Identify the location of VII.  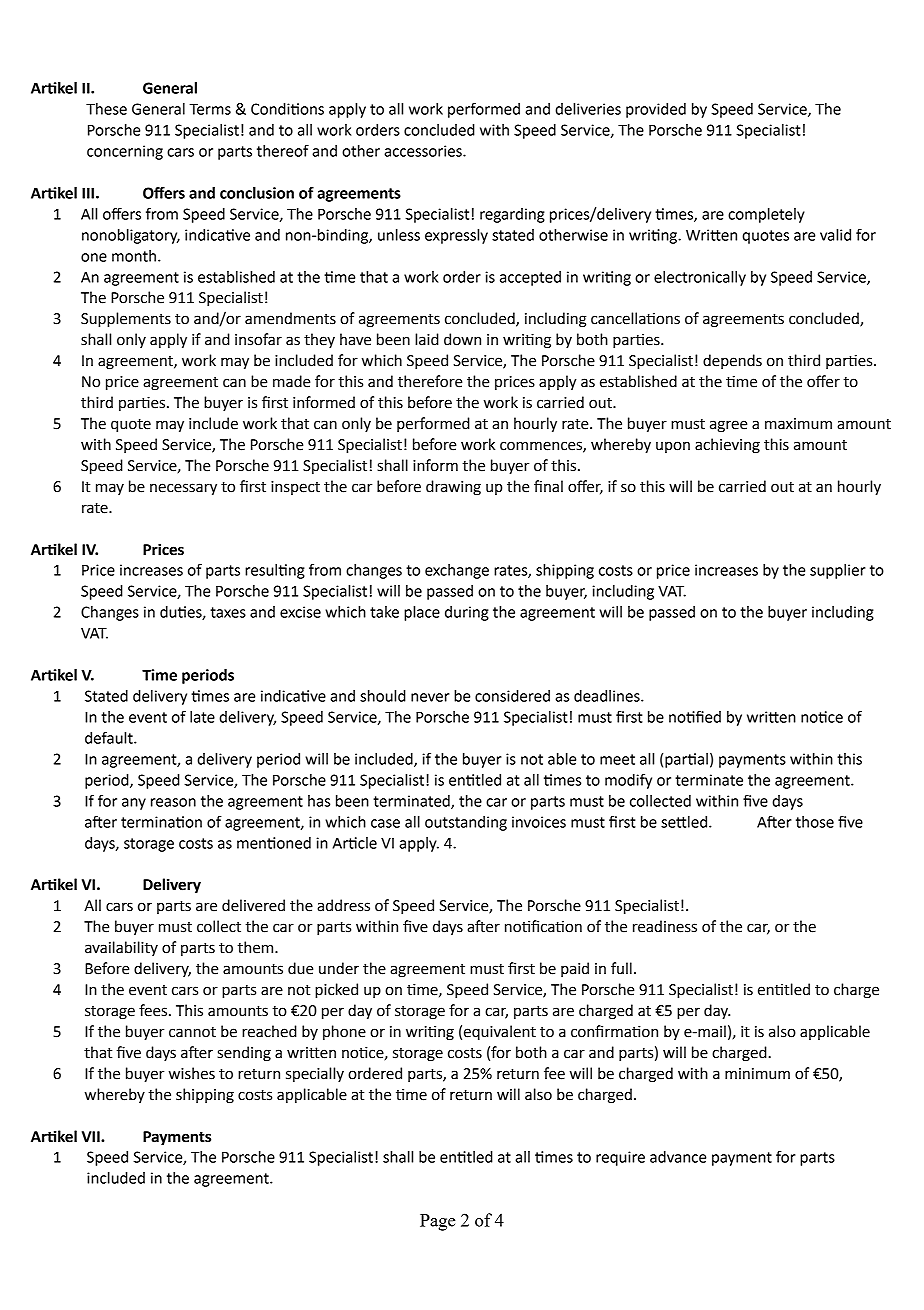
(92, 1136).
